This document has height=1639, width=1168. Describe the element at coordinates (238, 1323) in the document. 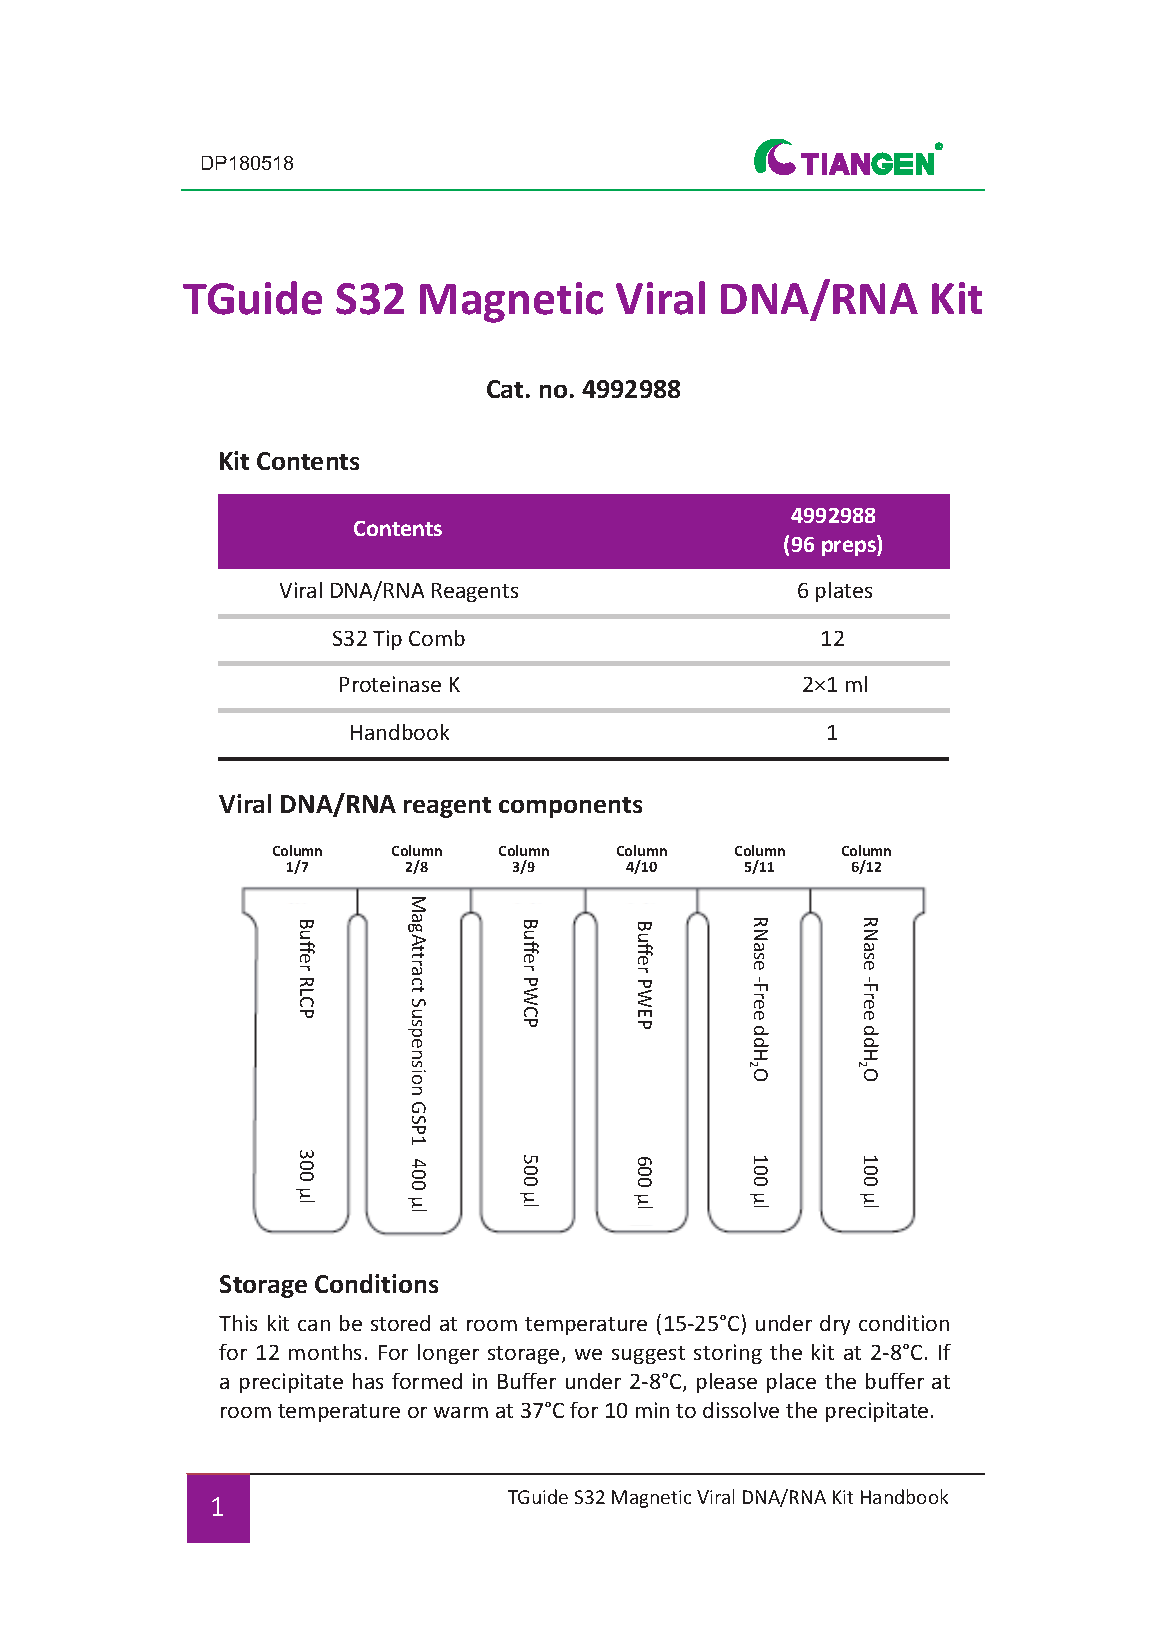

I see `This` at that location.
